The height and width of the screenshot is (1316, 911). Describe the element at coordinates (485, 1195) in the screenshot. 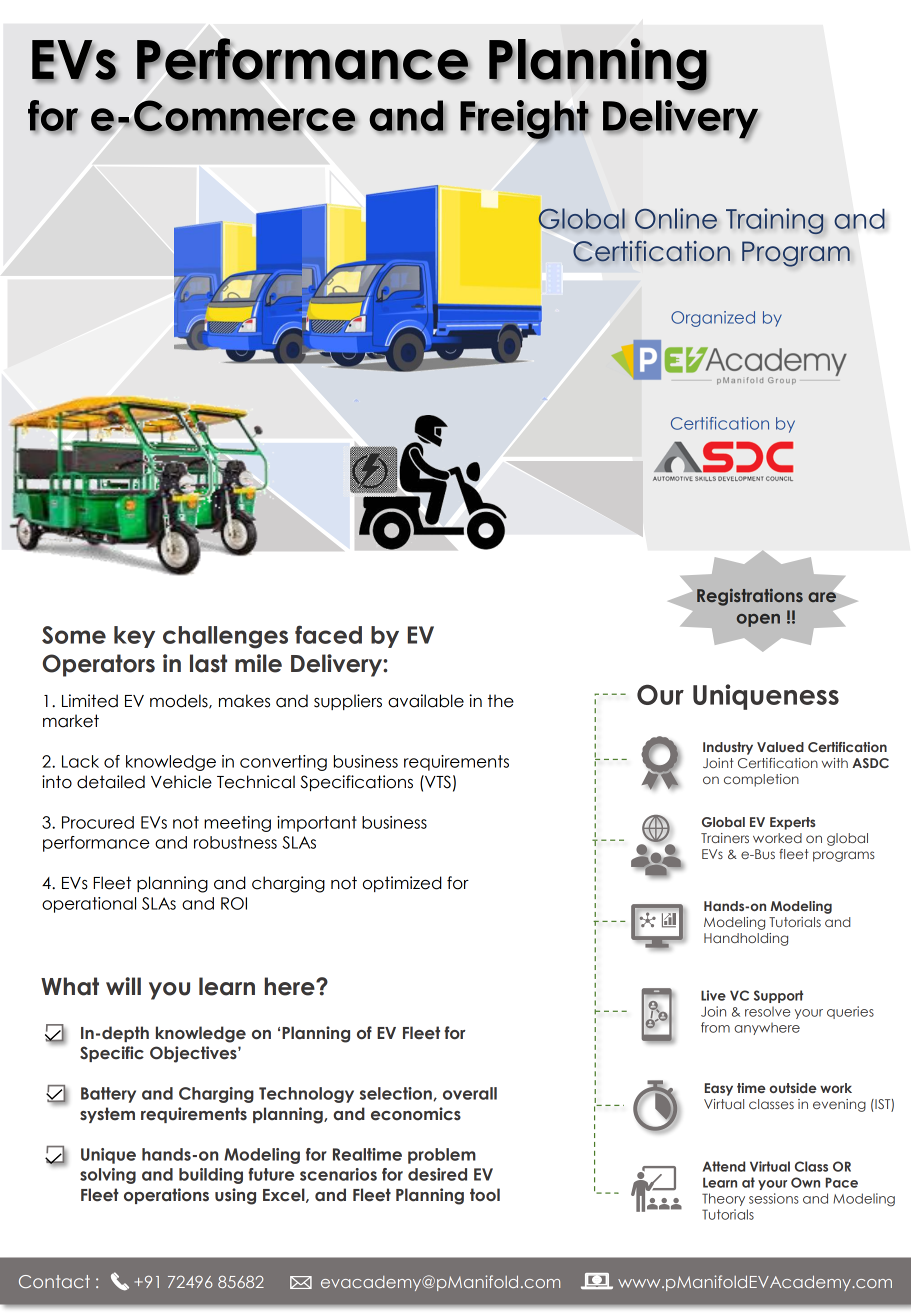

I see `tool` at that location.
